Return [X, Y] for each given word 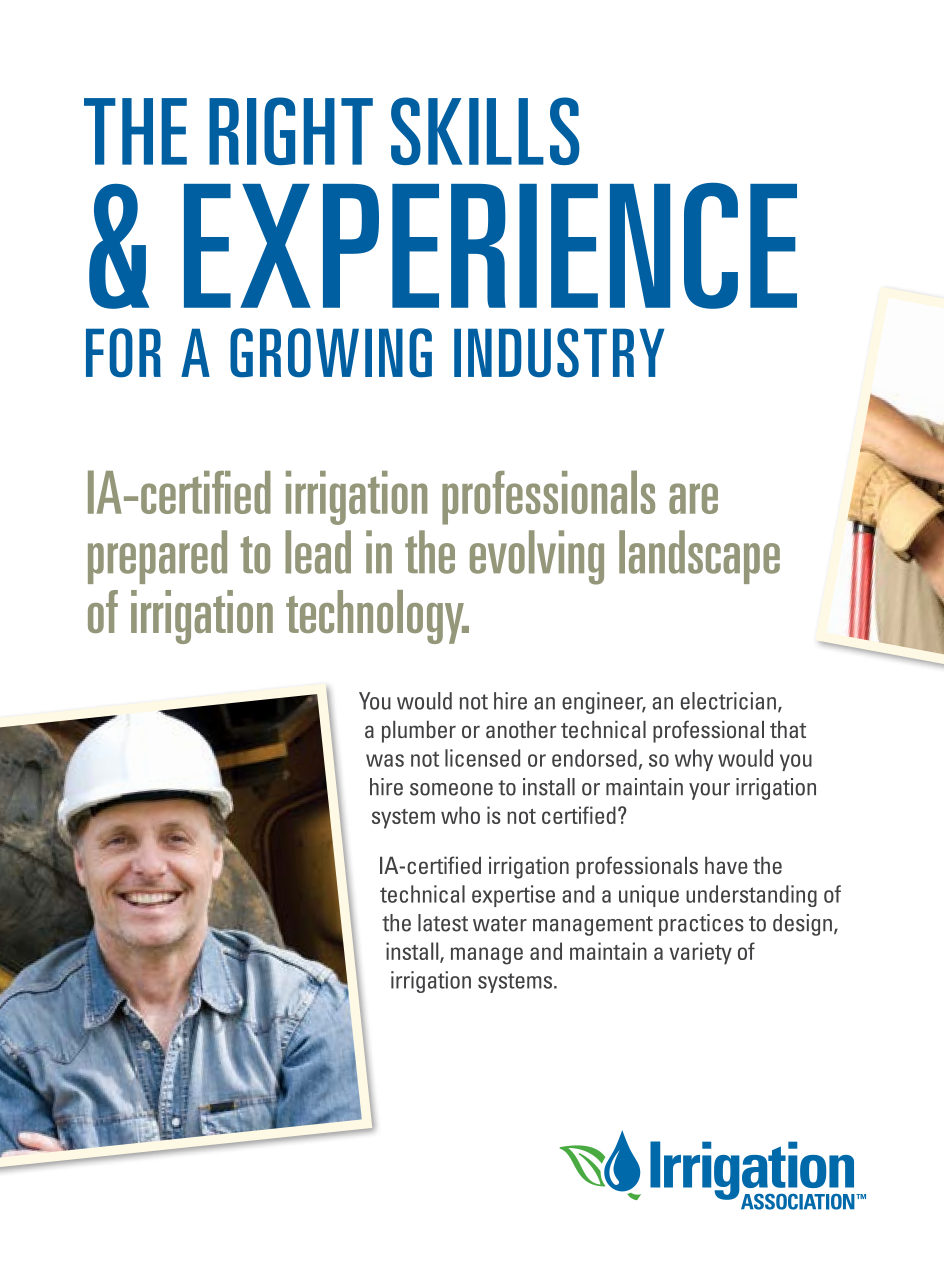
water [500, 924]
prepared [157, 557]
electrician [728, 701]
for [123, 353]
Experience [490, 246]
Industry [559, 353]
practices [701, 925]
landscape [699, 557]
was [385, 760]
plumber [419, 732]
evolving [537, 557]
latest [443, 923]
